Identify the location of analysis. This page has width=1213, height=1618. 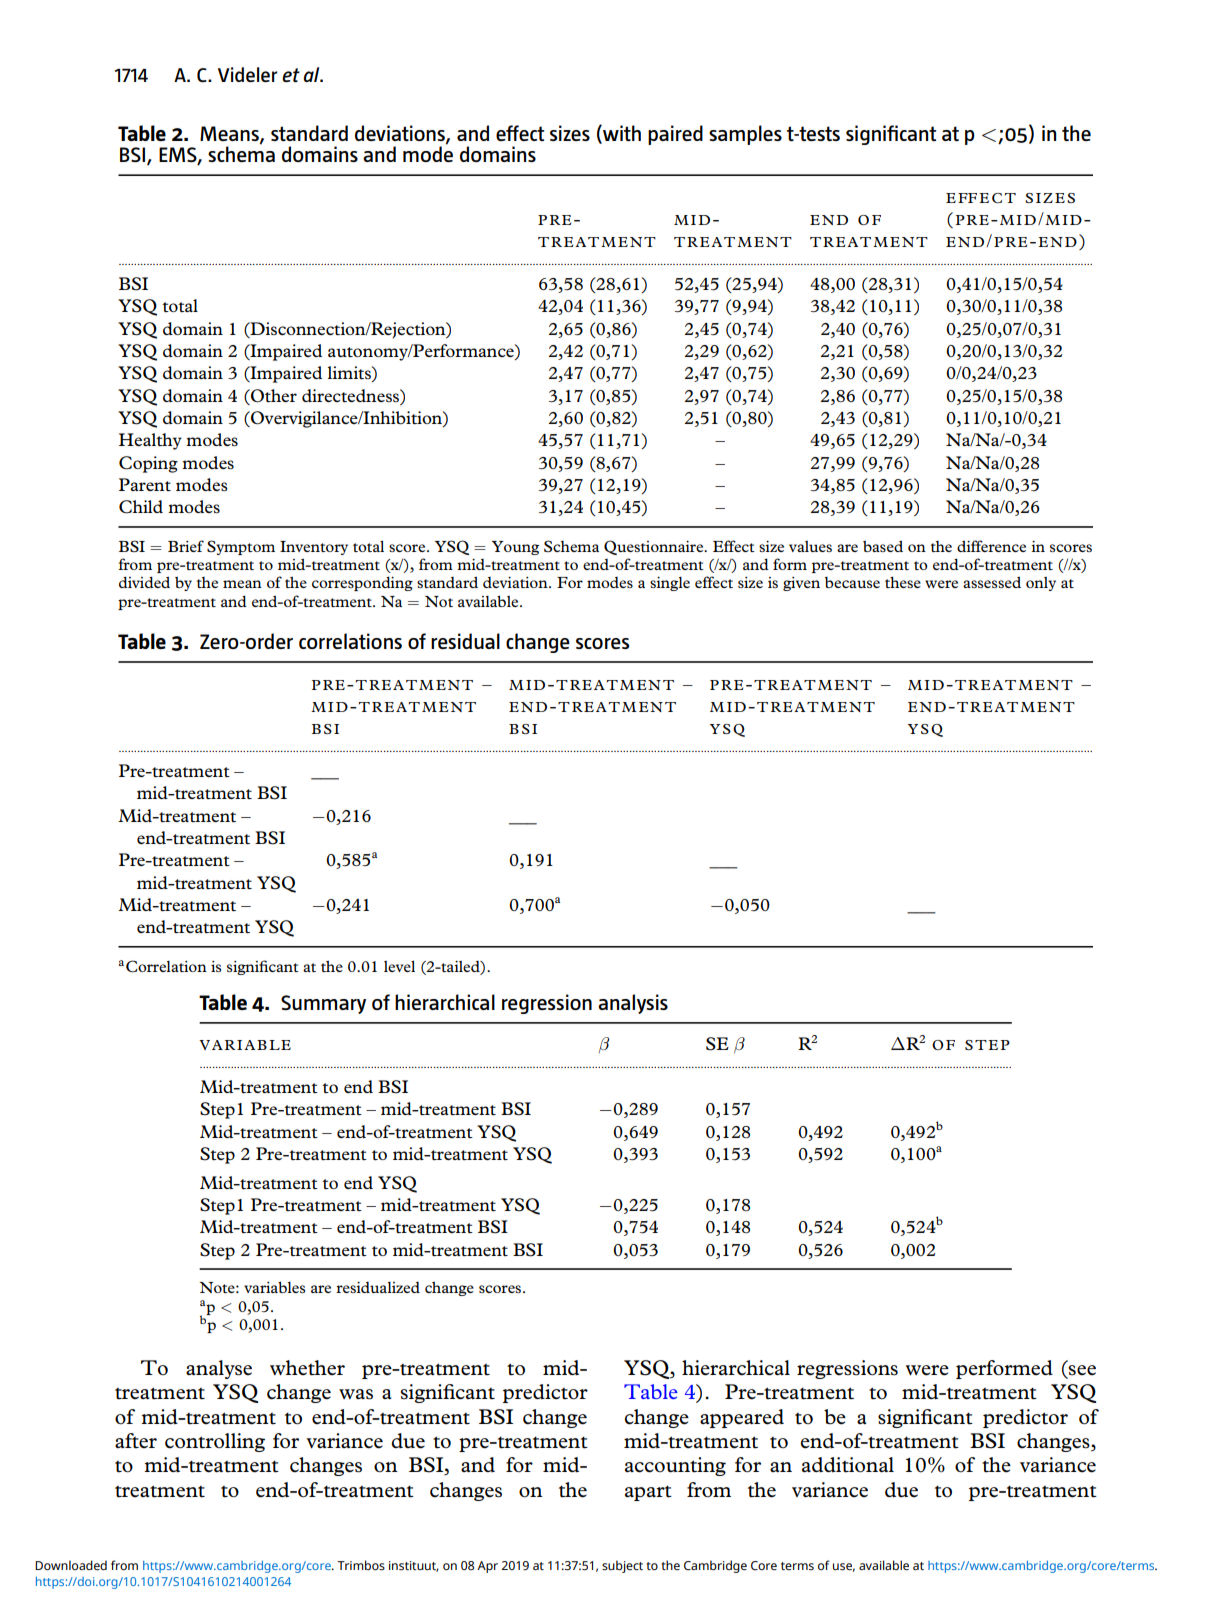
(633, 1004).
